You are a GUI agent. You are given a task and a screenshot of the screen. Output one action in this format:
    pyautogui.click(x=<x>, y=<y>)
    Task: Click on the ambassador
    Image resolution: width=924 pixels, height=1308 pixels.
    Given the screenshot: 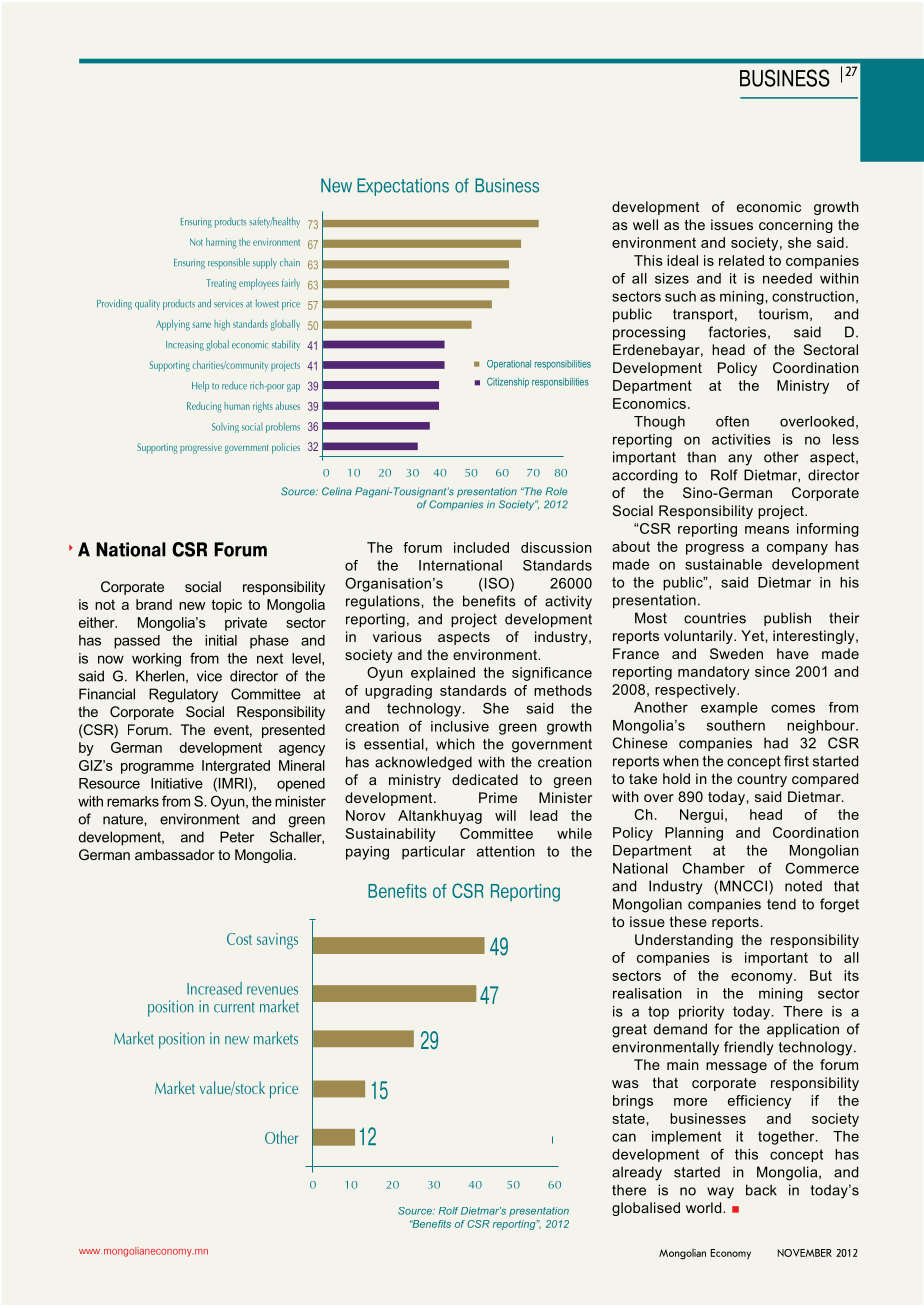 What is the action you would take?
    pyautogui.click(x=175, y=854)
